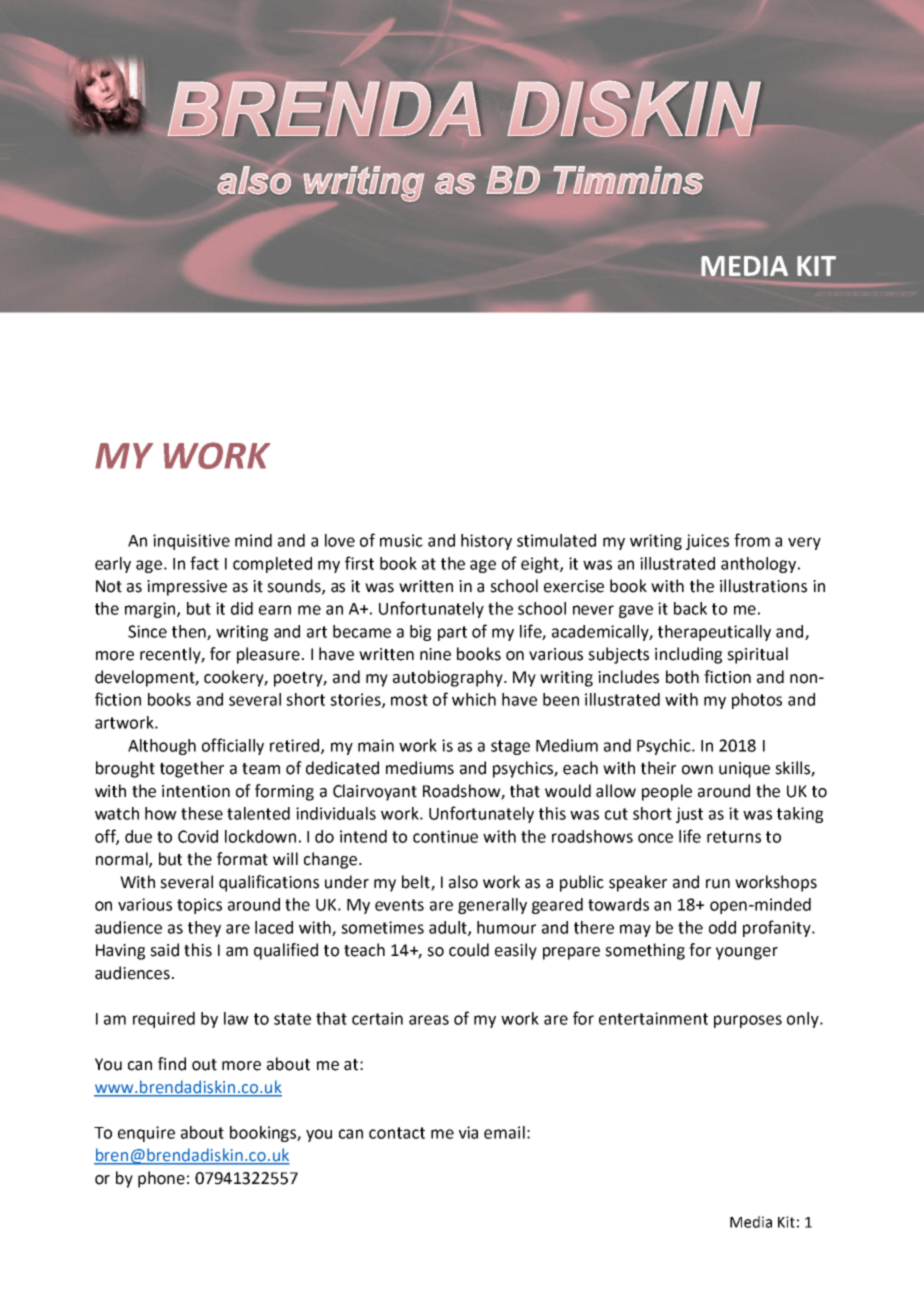  I want to click on history, so click(486, 542).
